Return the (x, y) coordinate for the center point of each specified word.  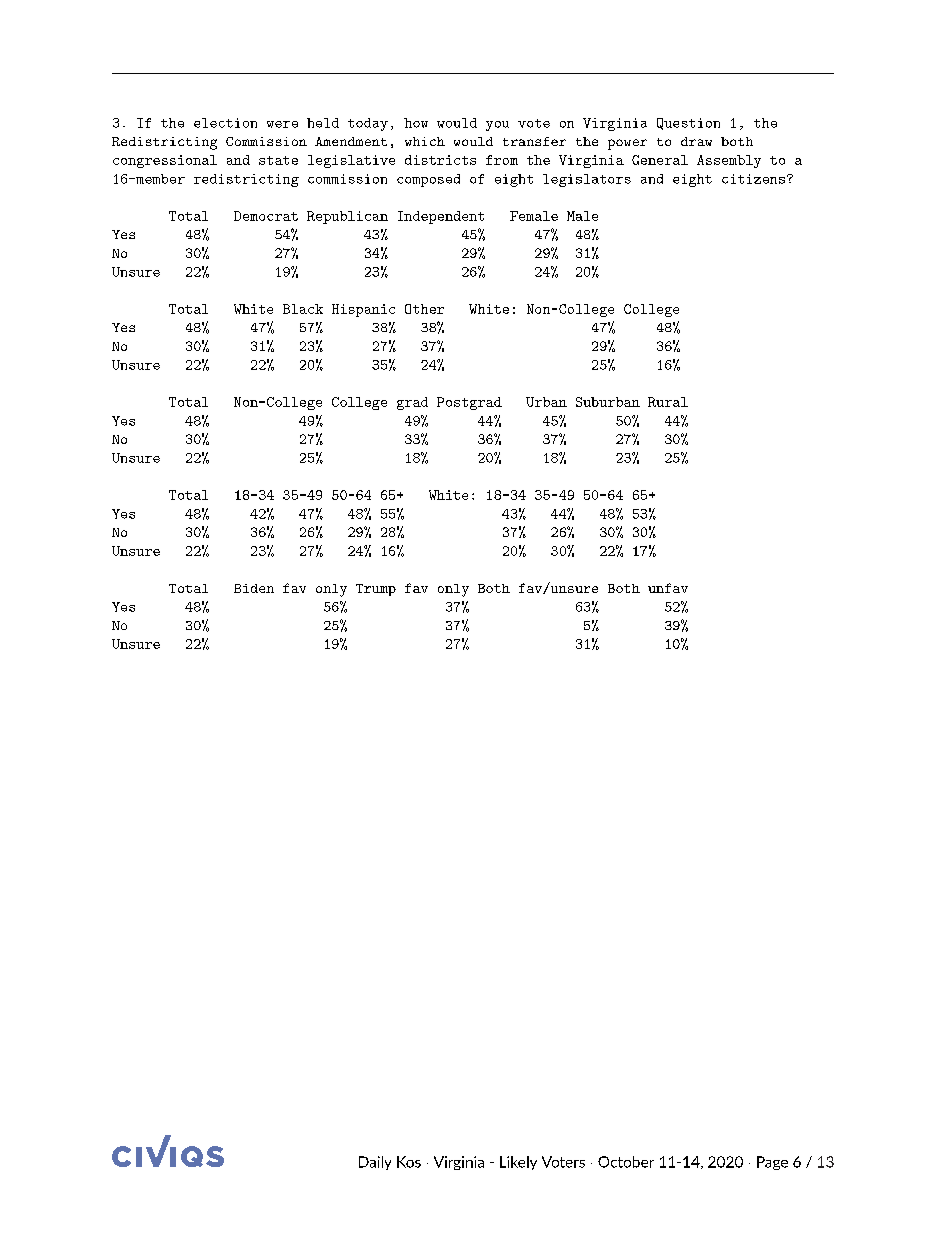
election (225, 123)
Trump (376, 590)
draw (696, 141)
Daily (375, 1163)
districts (440, 160)
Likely (518, 1163)
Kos (409, 1162)
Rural (668, 402)
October (626, 1162)
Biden (254, 588)
